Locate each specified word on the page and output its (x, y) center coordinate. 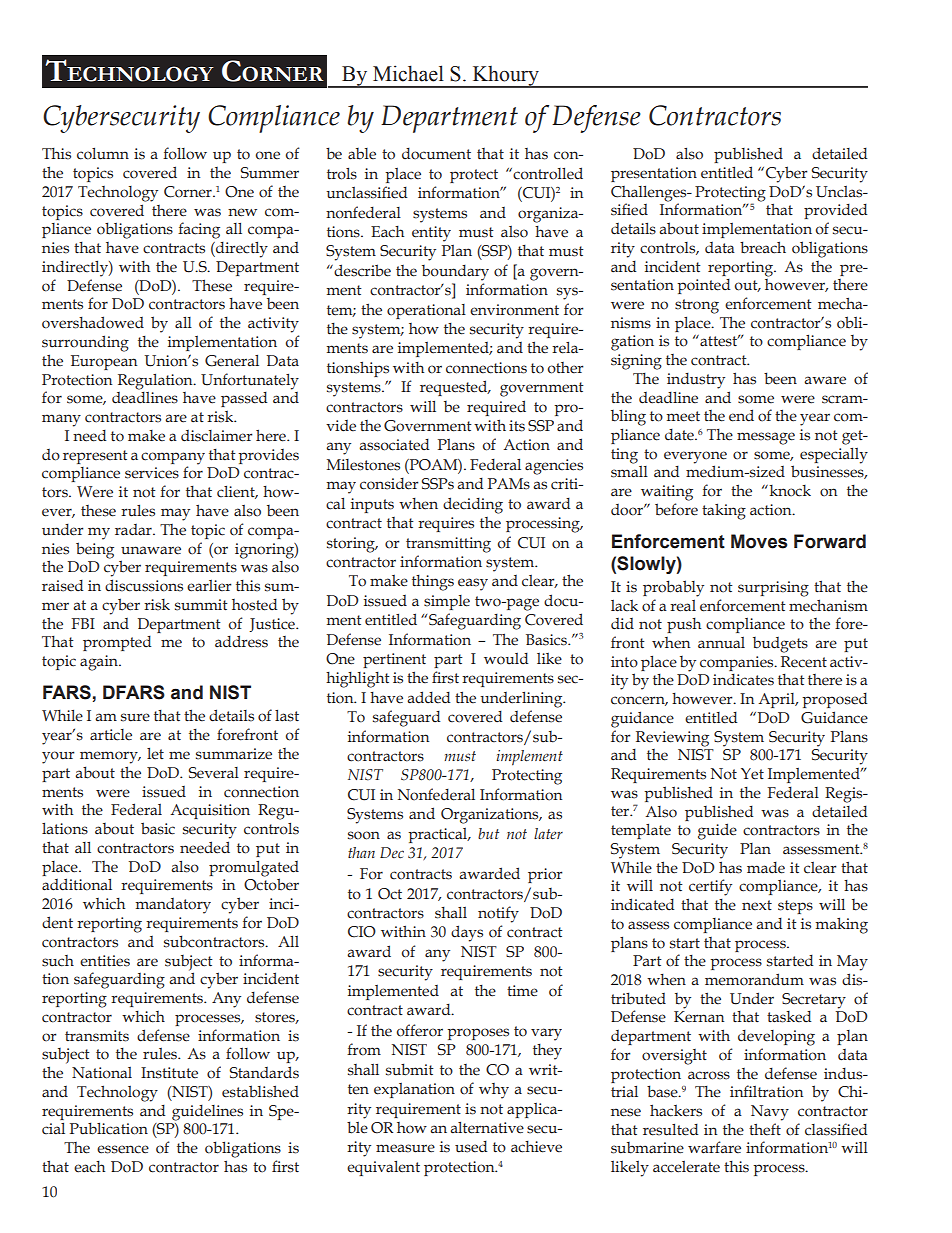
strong (697, 306)
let (155, 754)
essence (123, 1149)
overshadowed (93, 322)
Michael (408, 73)
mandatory (173, 906)
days (467, 933)
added (428, 697)
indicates (743, 680)
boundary (455, 273)
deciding (473, 505)
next (757, 905)
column (103, 154)
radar (134, 530)
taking (724, 511)
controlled (547, 173)
